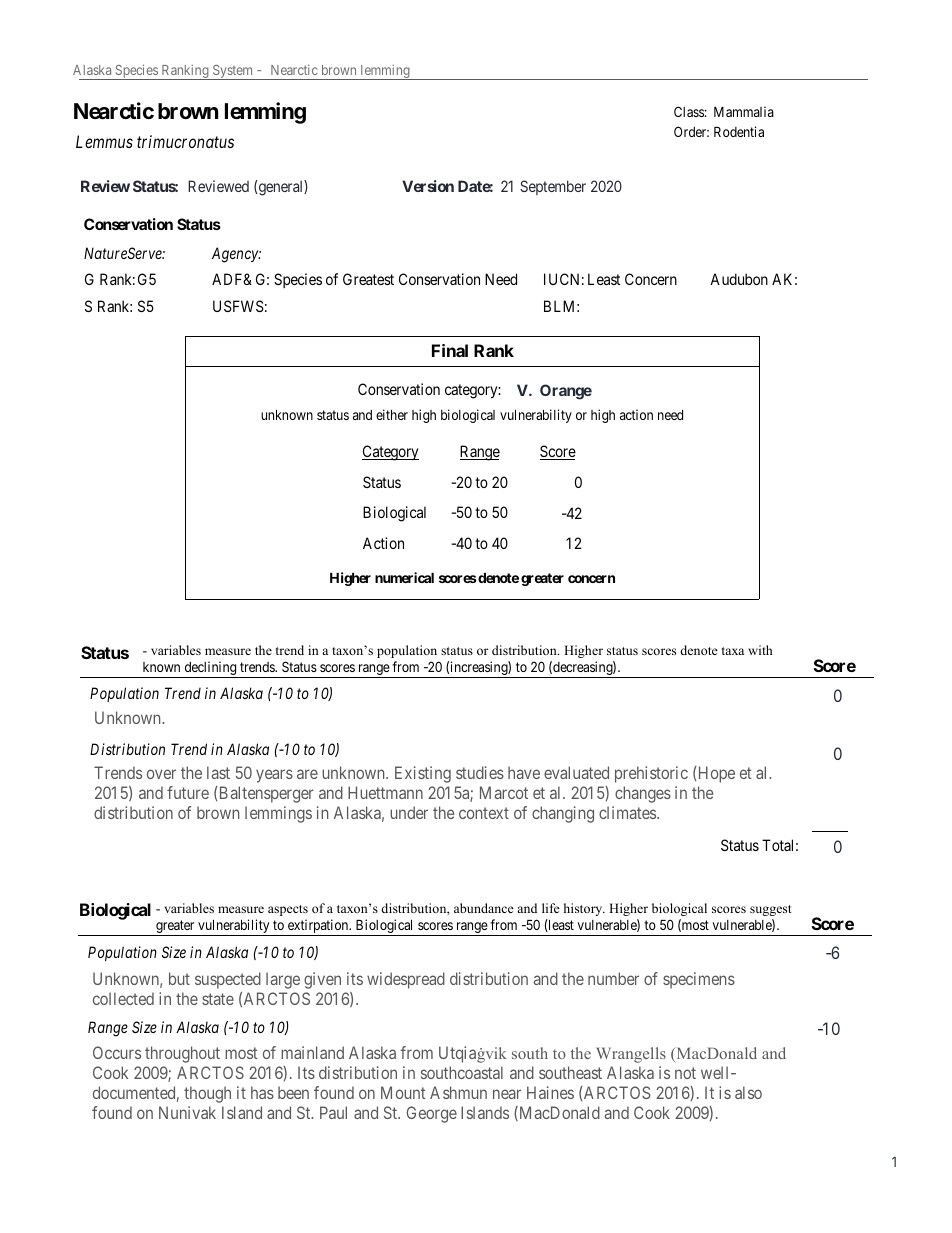 The image size is (952, 1233). I want to click on declining, so click(210, 669).
